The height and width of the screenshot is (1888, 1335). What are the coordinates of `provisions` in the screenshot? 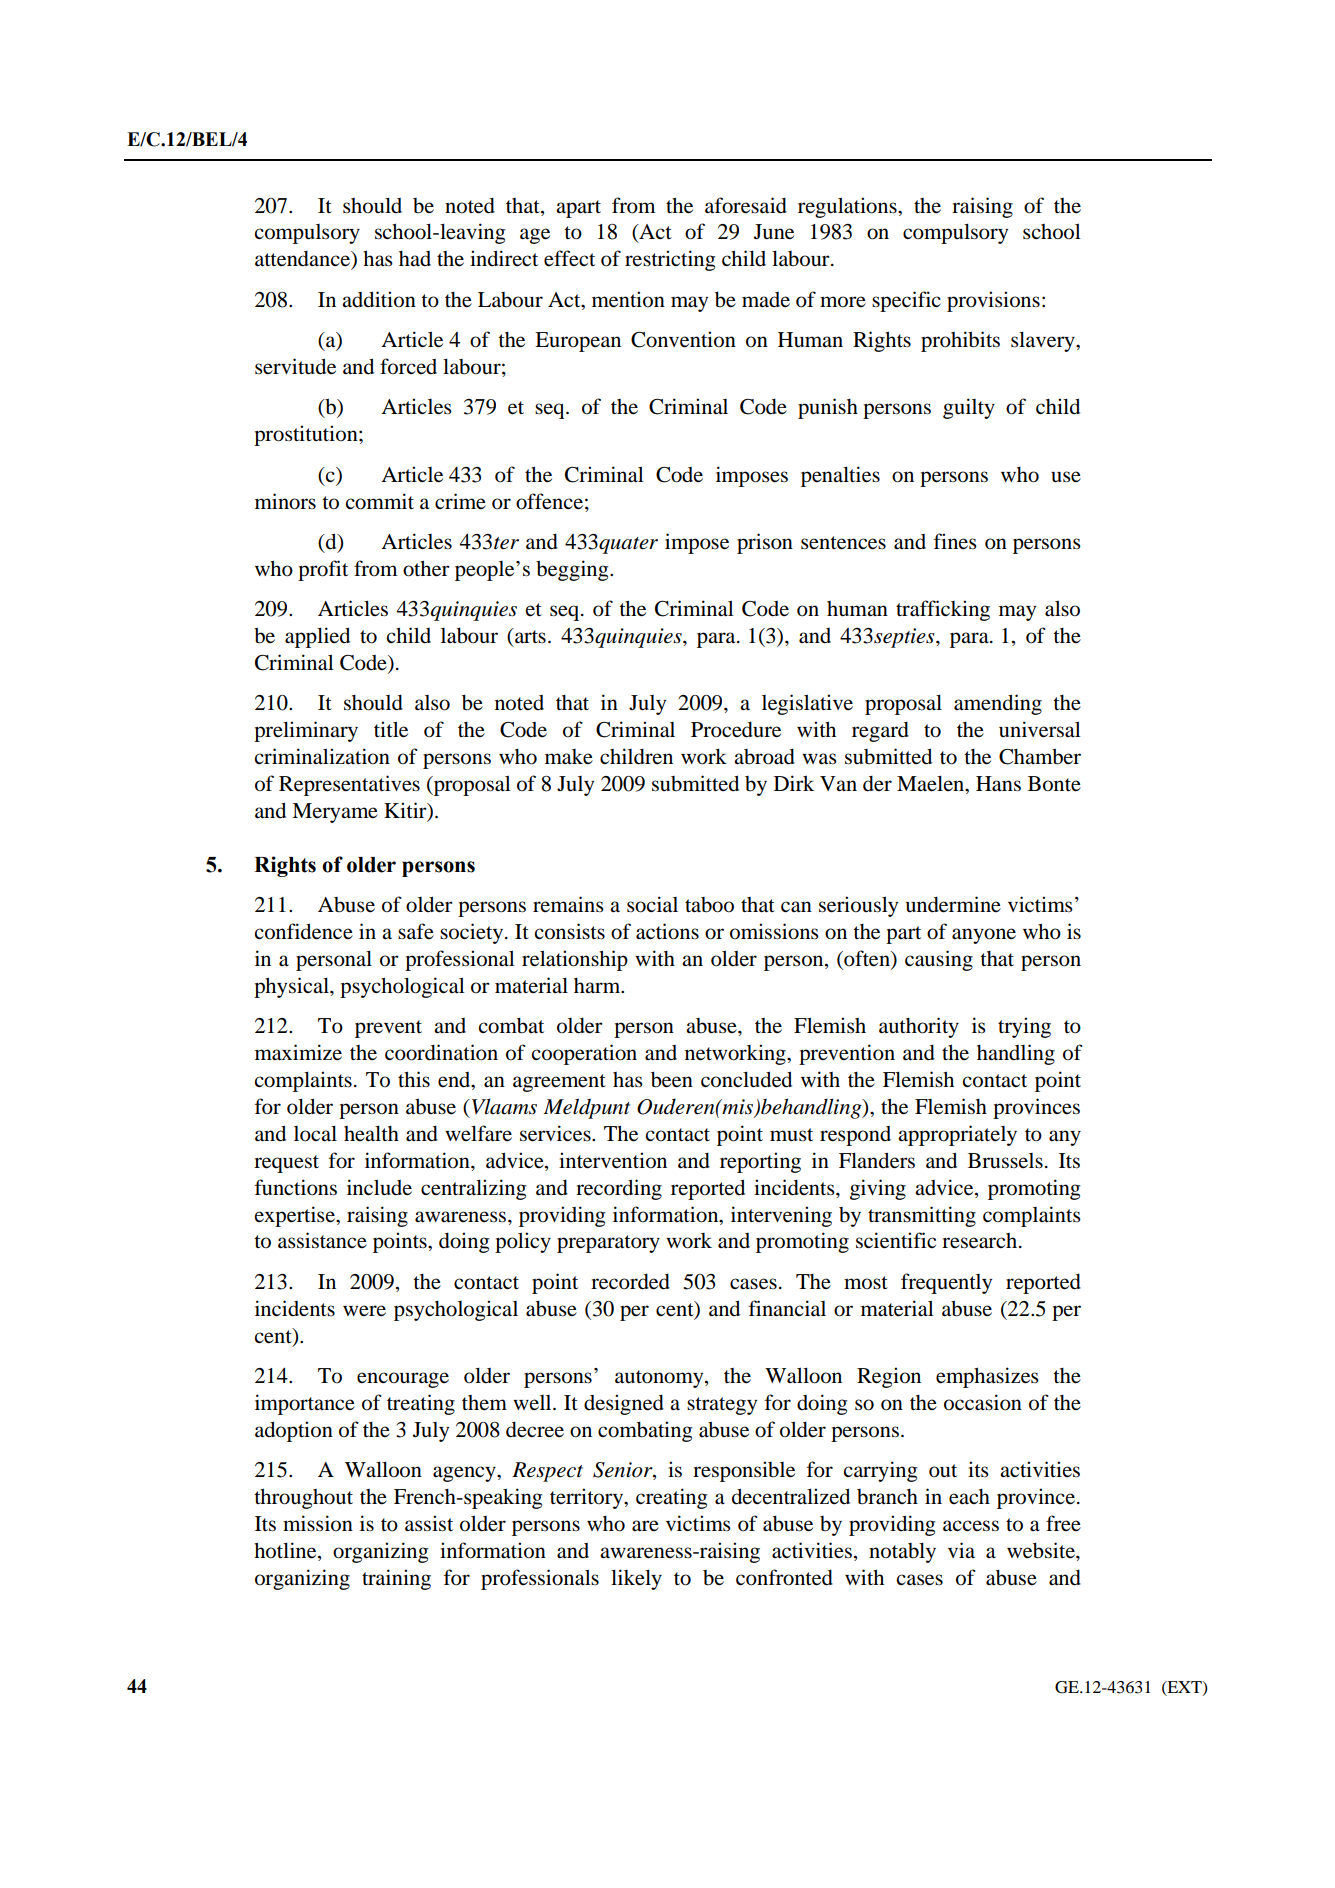 It's located at (993, 301).
